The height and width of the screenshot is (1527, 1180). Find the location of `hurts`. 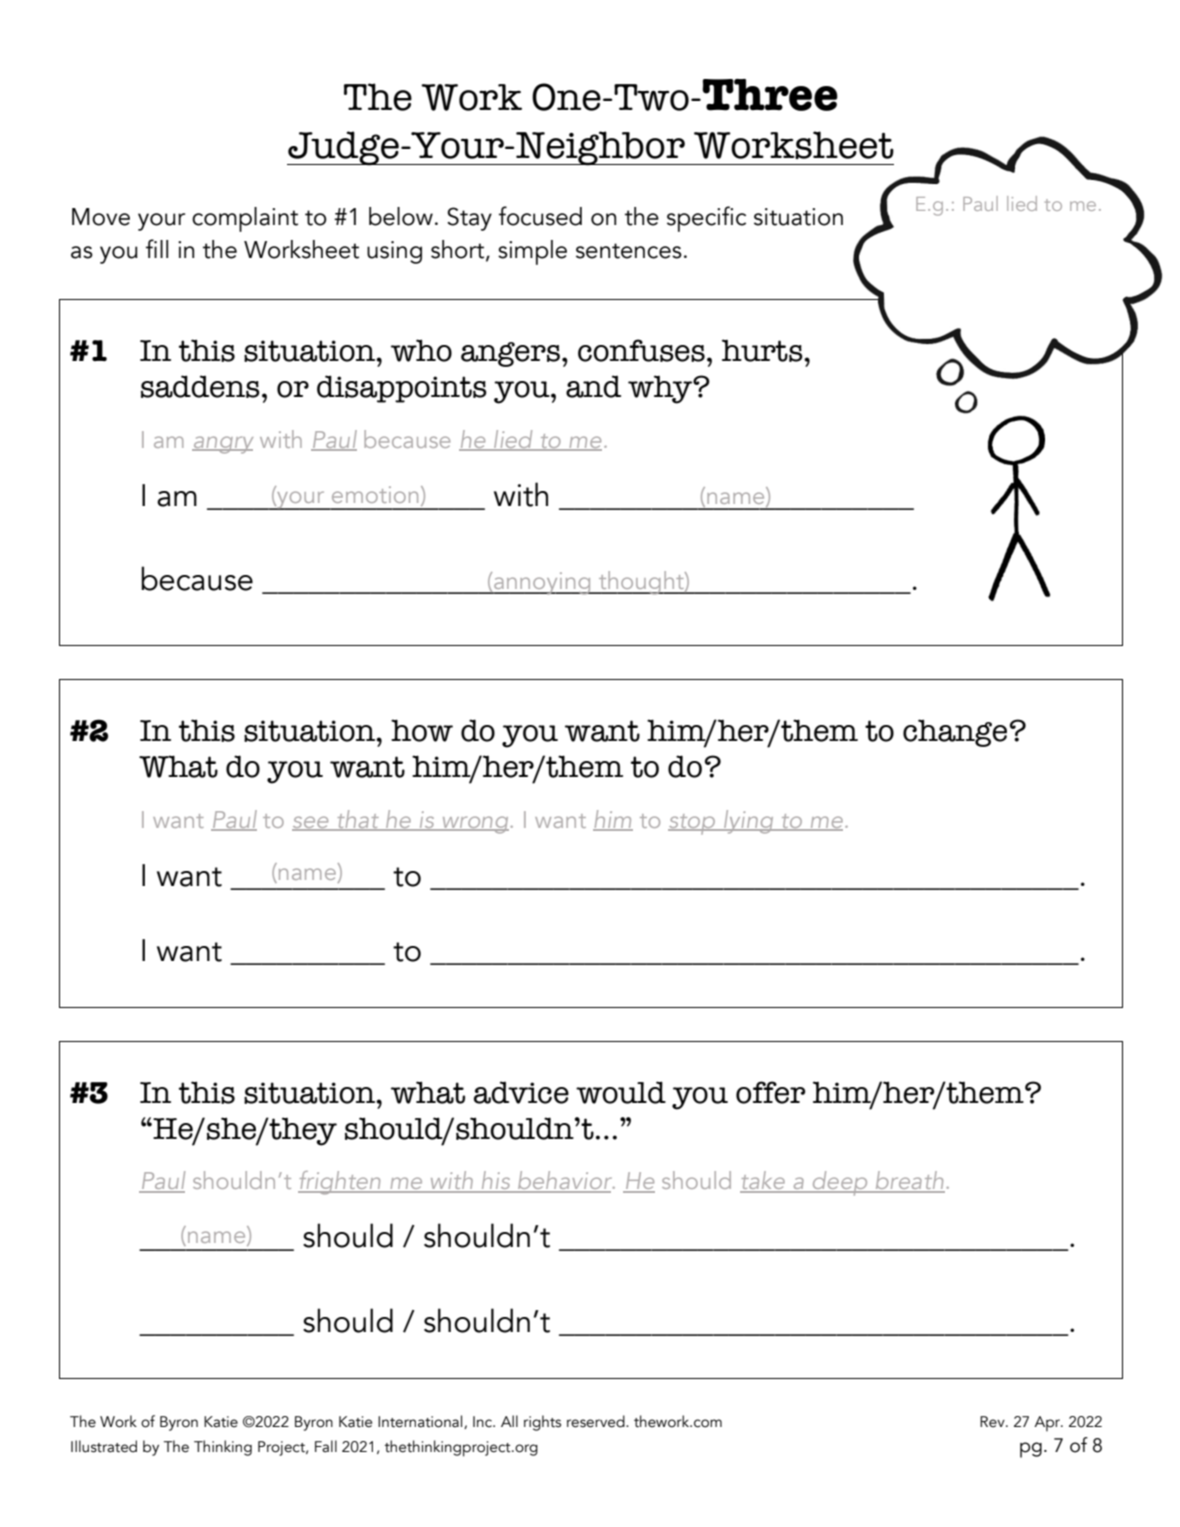

hurts is located at coordinates (763, 350).
